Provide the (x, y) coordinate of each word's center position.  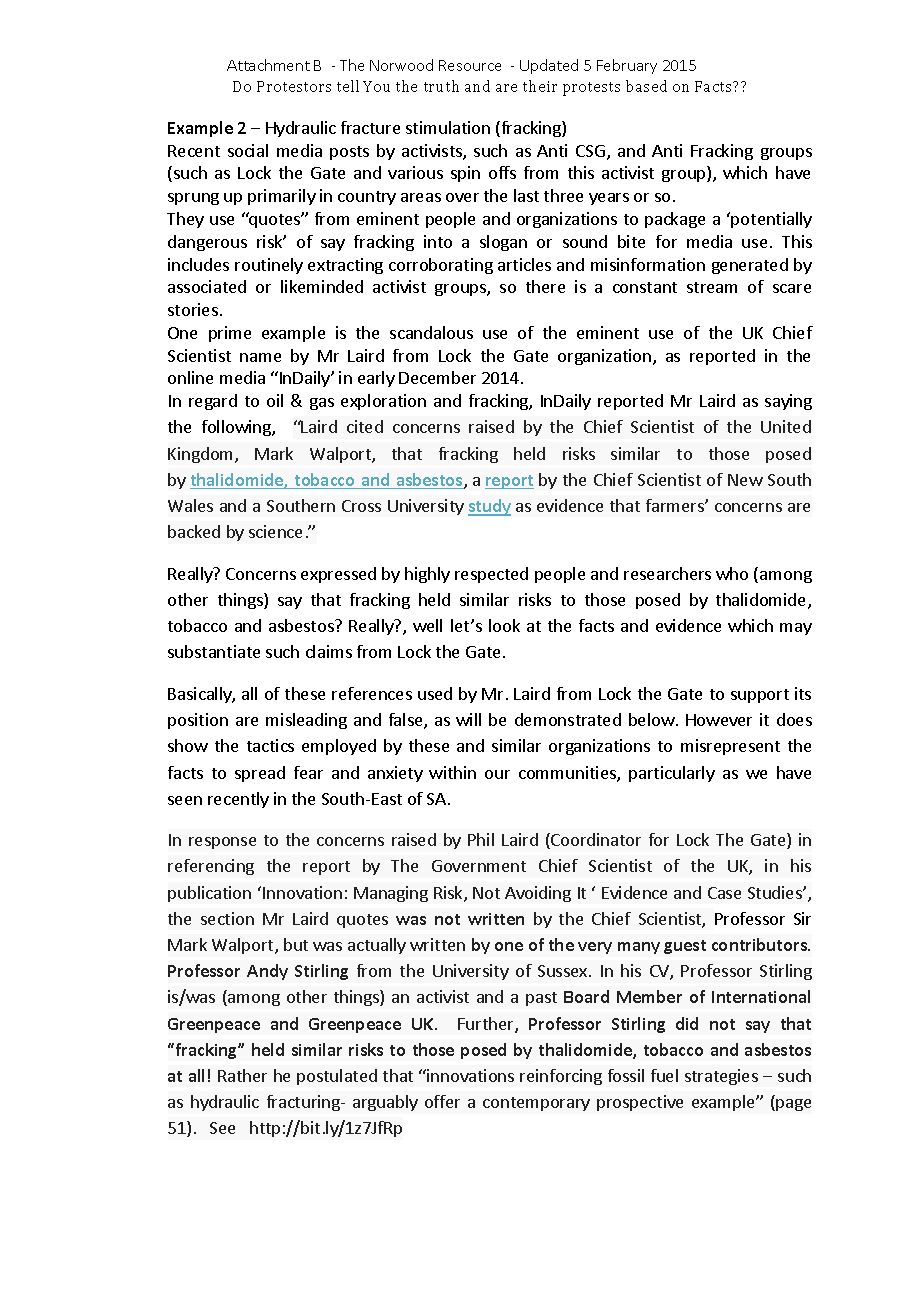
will (468, 719)
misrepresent (730, 747)
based (646, 86)
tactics (270, 745)
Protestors (294, 86)
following (237, 428)
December (437, 377)
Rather (242, 1075)
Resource (470, 65)
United (786, 426)
